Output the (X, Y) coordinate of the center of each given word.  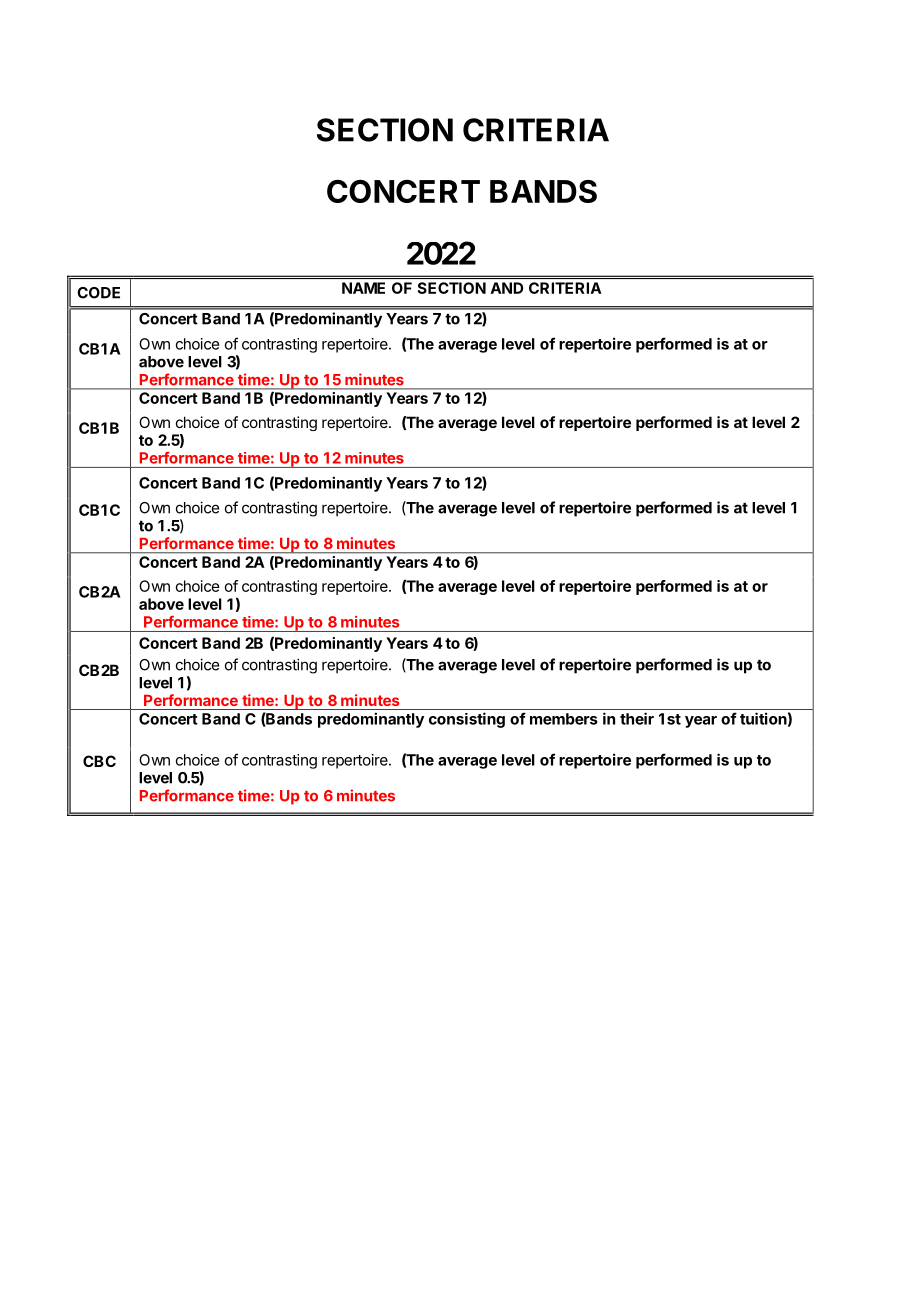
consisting (467, 720)
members (564, 719)
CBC (99, 761)
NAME (363, 288)
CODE (98, 293)
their (637, 718)
